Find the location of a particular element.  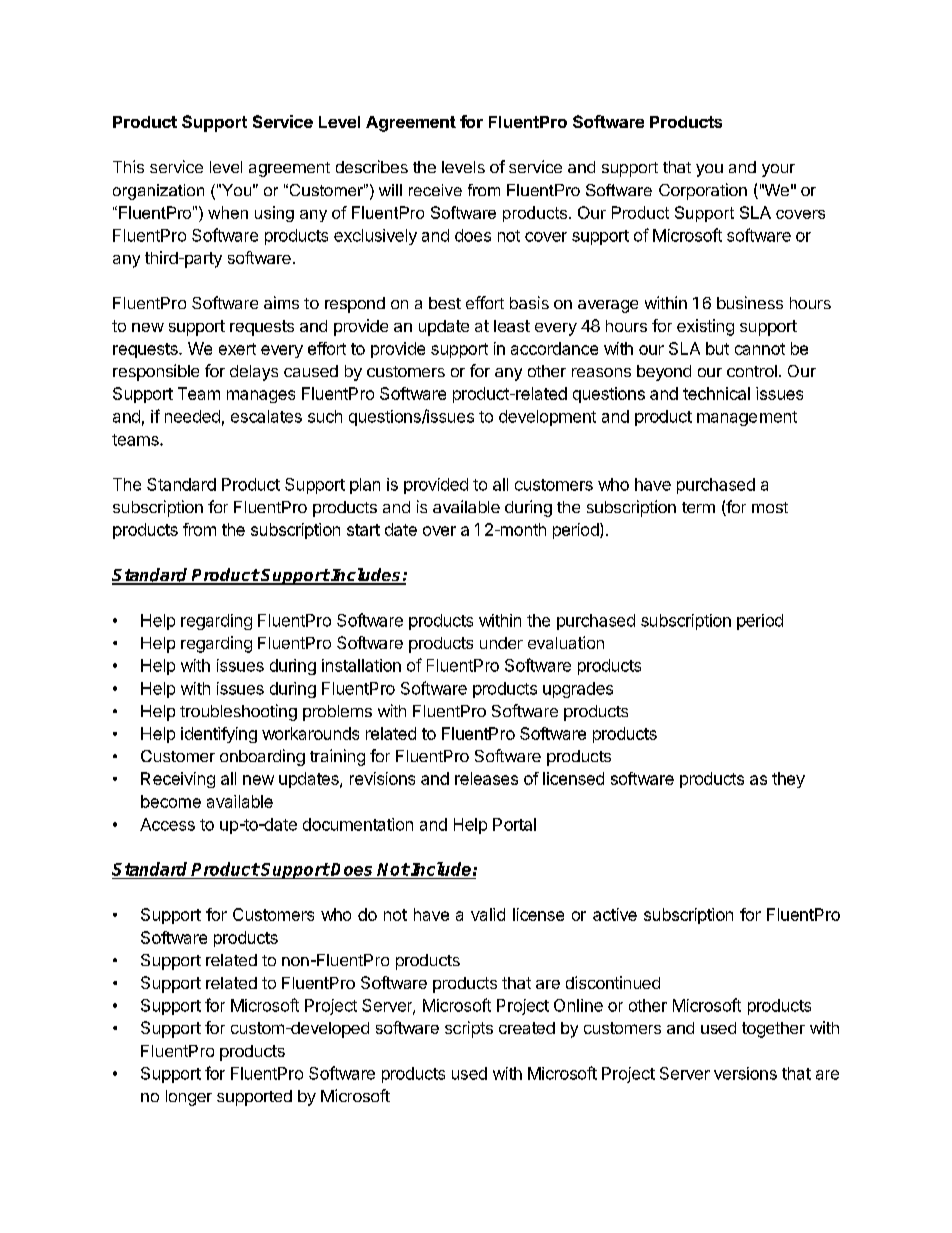

Receiving is located at coordinates (178, 780).
